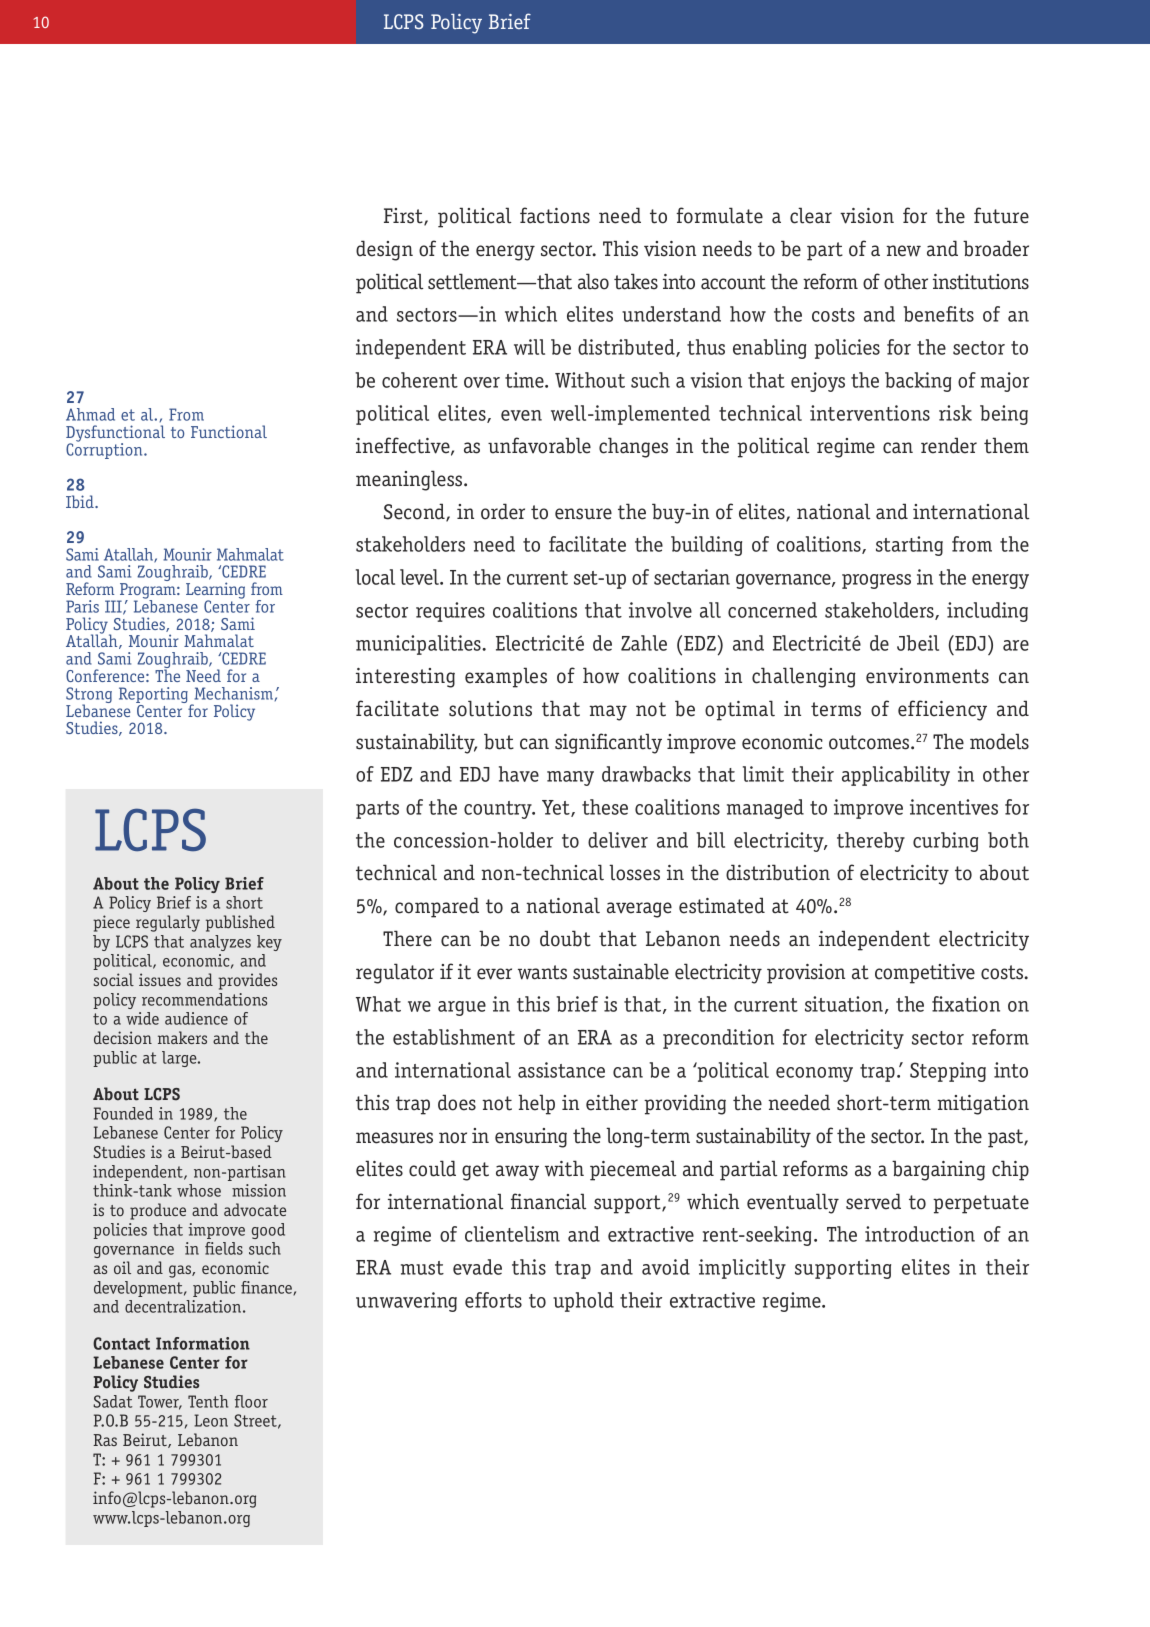 Image resolution: width=1150 pixels, height=1627 pixels. What do you see at coordinates (742, 1269) in the document?
I see `implicitly` at bounding box center [742, 1269].
